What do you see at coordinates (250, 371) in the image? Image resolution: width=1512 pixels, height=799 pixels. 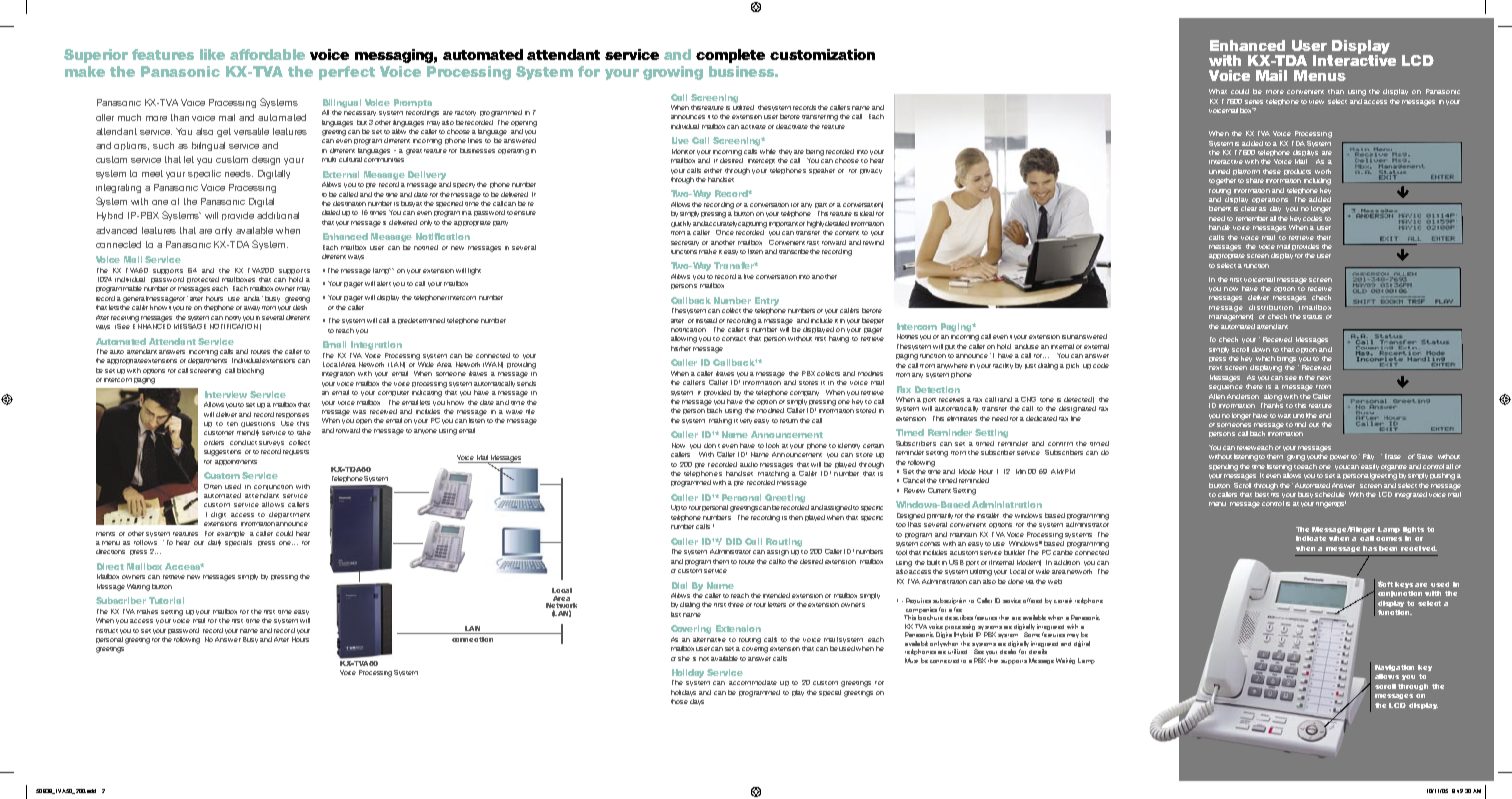 I see `blocking` at bounding box center [250, 371].
